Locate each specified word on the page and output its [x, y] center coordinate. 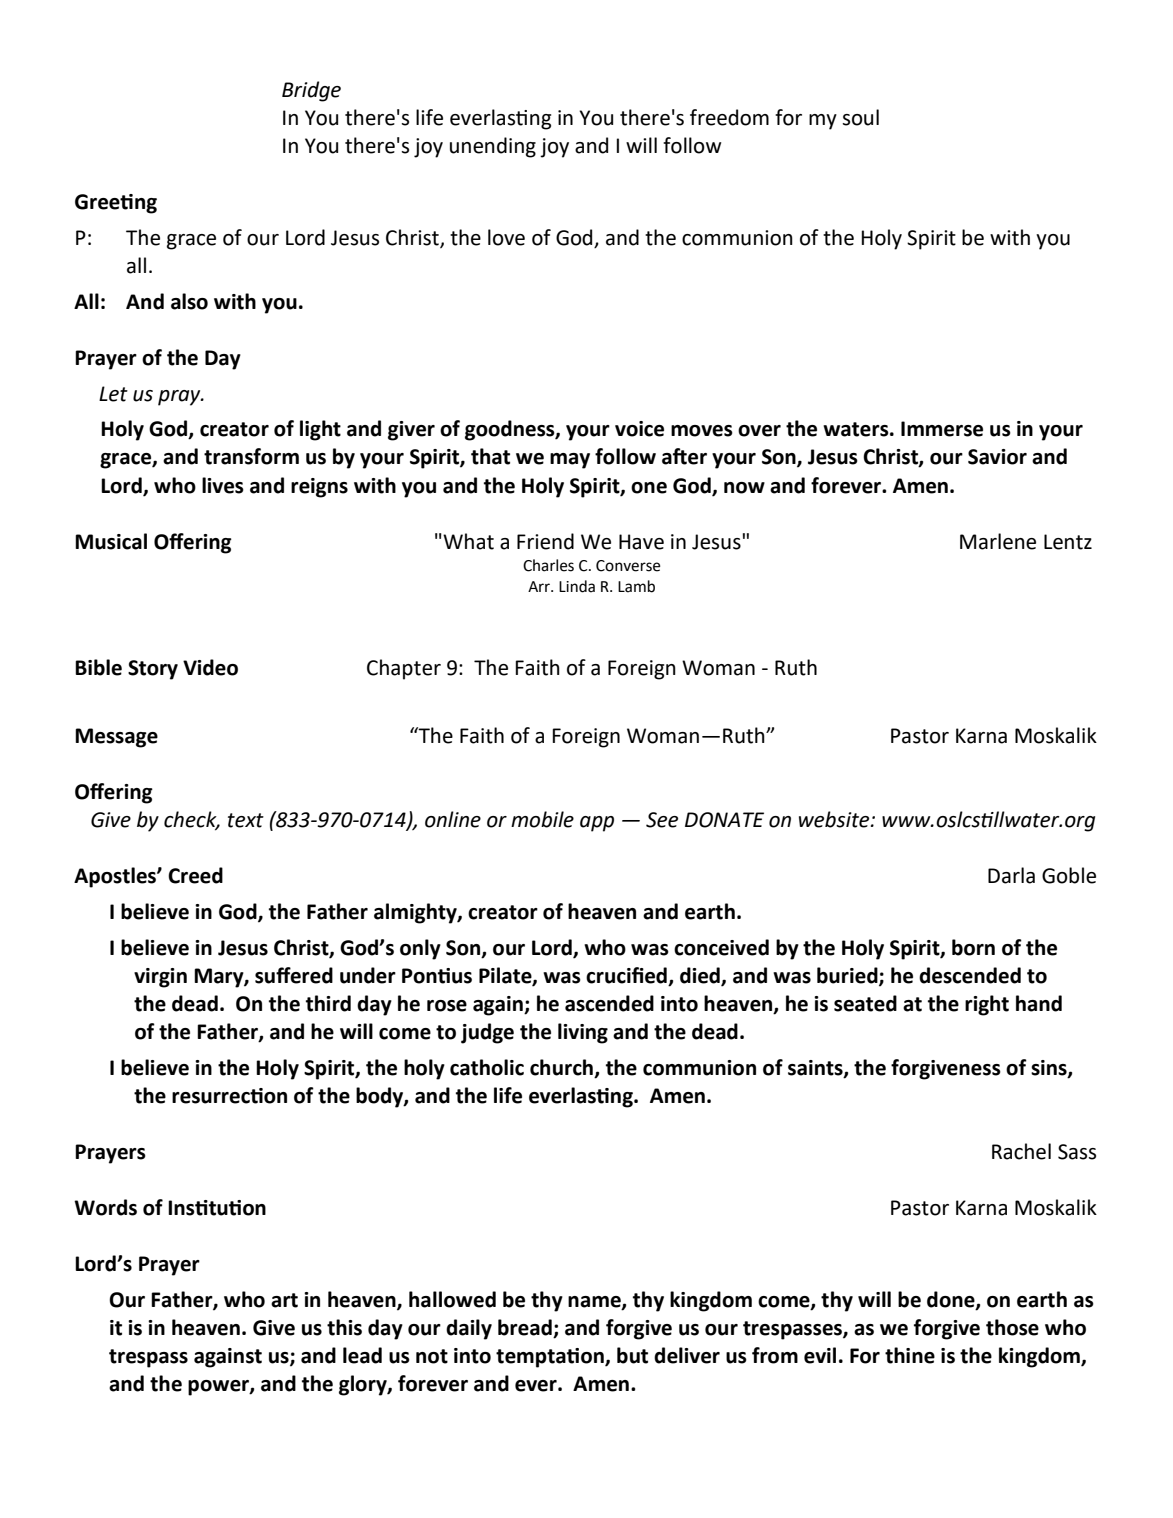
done [952, 1300]
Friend [545, 541]
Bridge [311, 91]
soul [860, 117]
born [973, 947]
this [344, 1327]
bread [526, 1328]
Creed [195, 875]
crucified [626, 975]
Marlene [998, 541]
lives [223, 485]
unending [493, 147]
